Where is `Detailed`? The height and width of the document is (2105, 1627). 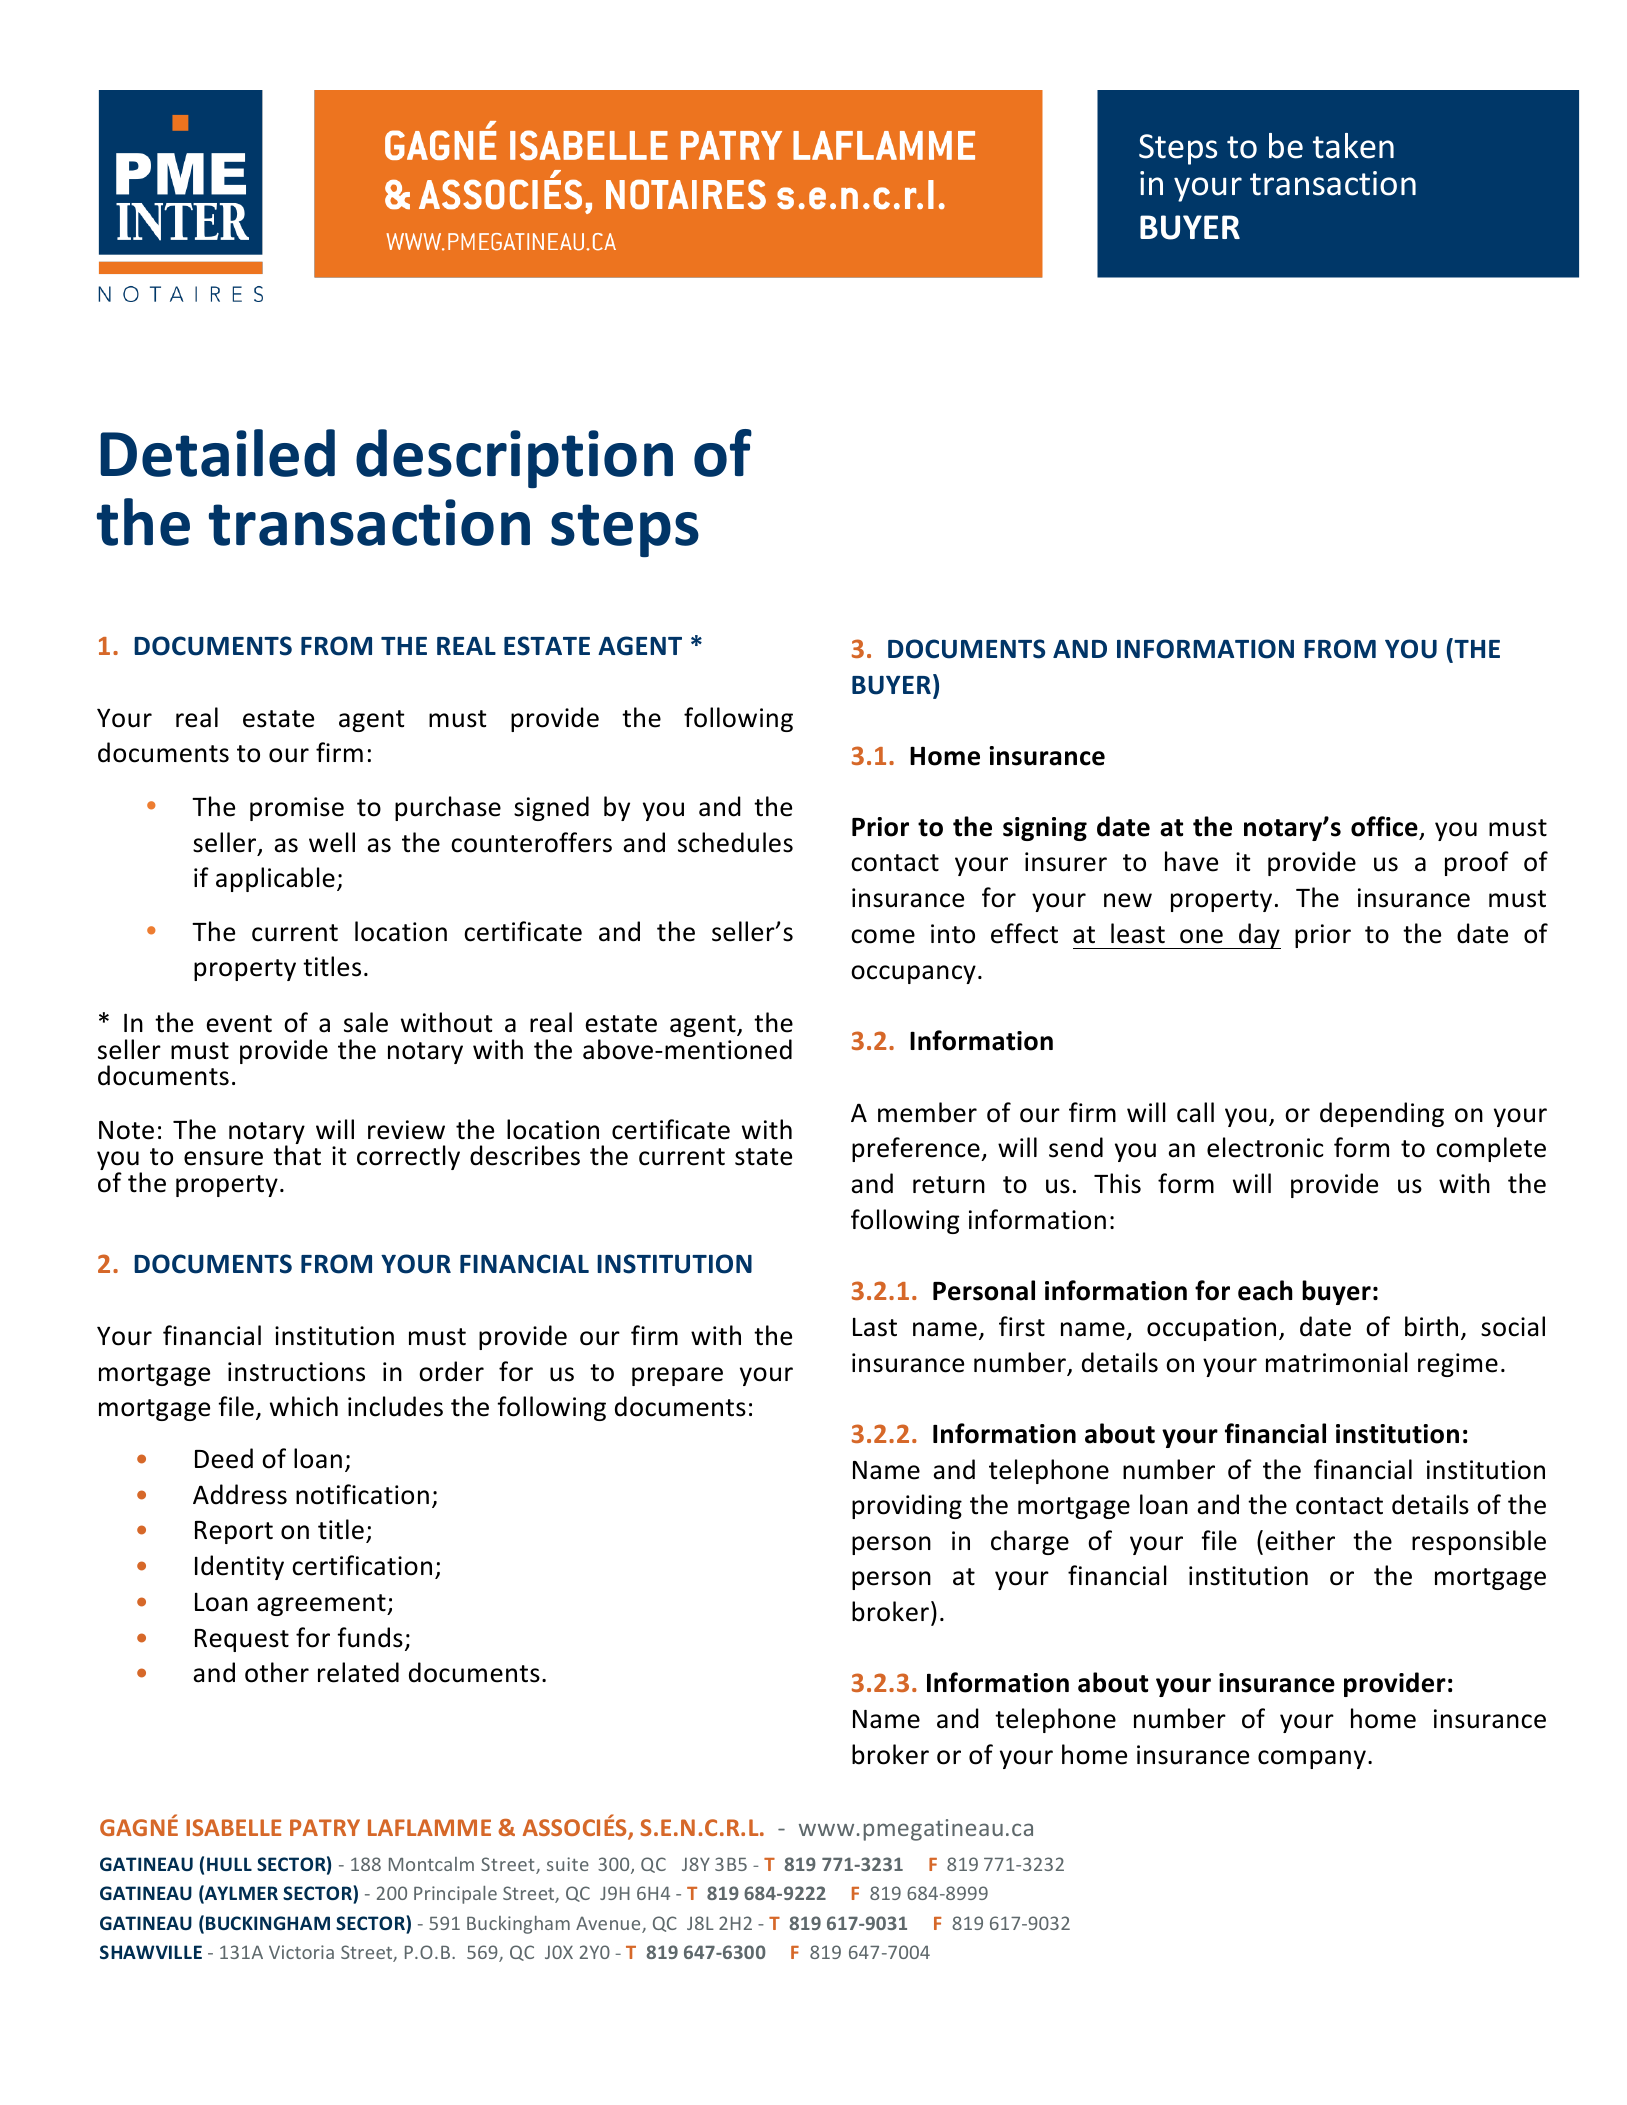 Detailed is located at coordinates (217, 453).
